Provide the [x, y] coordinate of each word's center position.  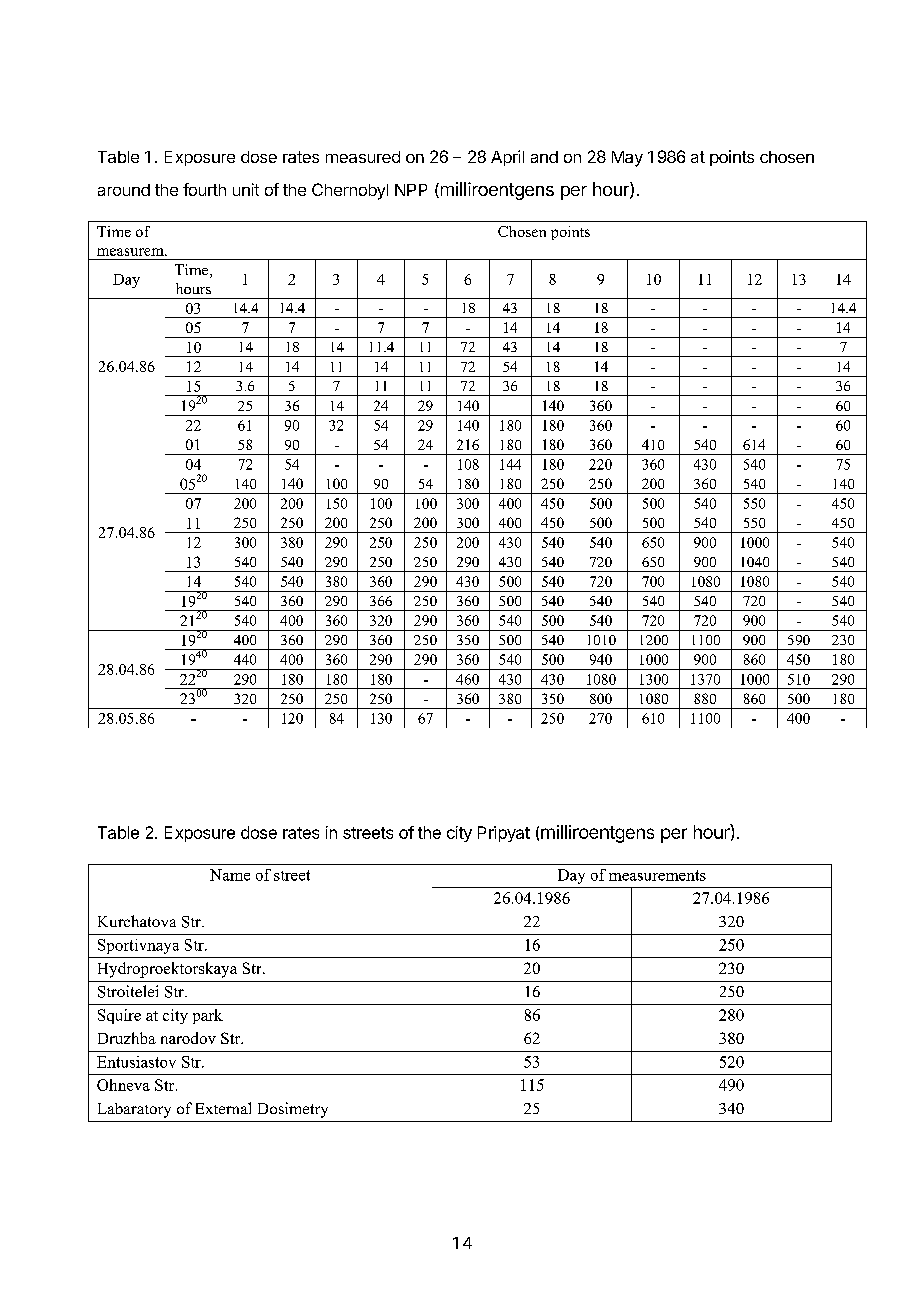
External [223, 1108]
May [627, 159]
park [208, 1016]
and [544, 157]
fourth [204, 189]
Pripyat [504, 834]
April [507, 158]
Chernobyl [350, 191]
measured [363, 157]
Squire [119, 1016]
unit [246, 189]
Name [230, 875]
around [124, 190]
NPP [411, 190]
